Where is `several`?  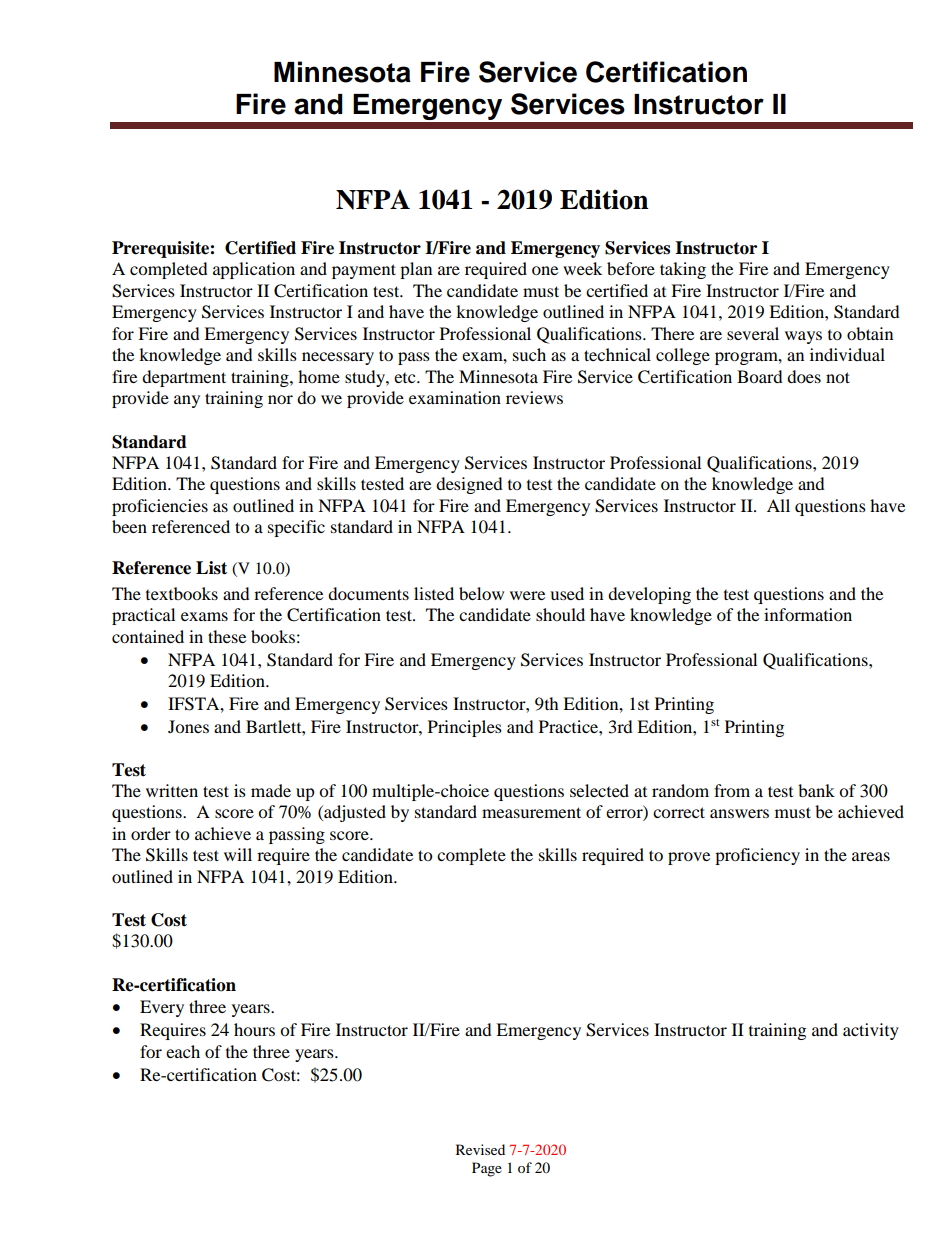
several is located at coordinates (753, 333).
